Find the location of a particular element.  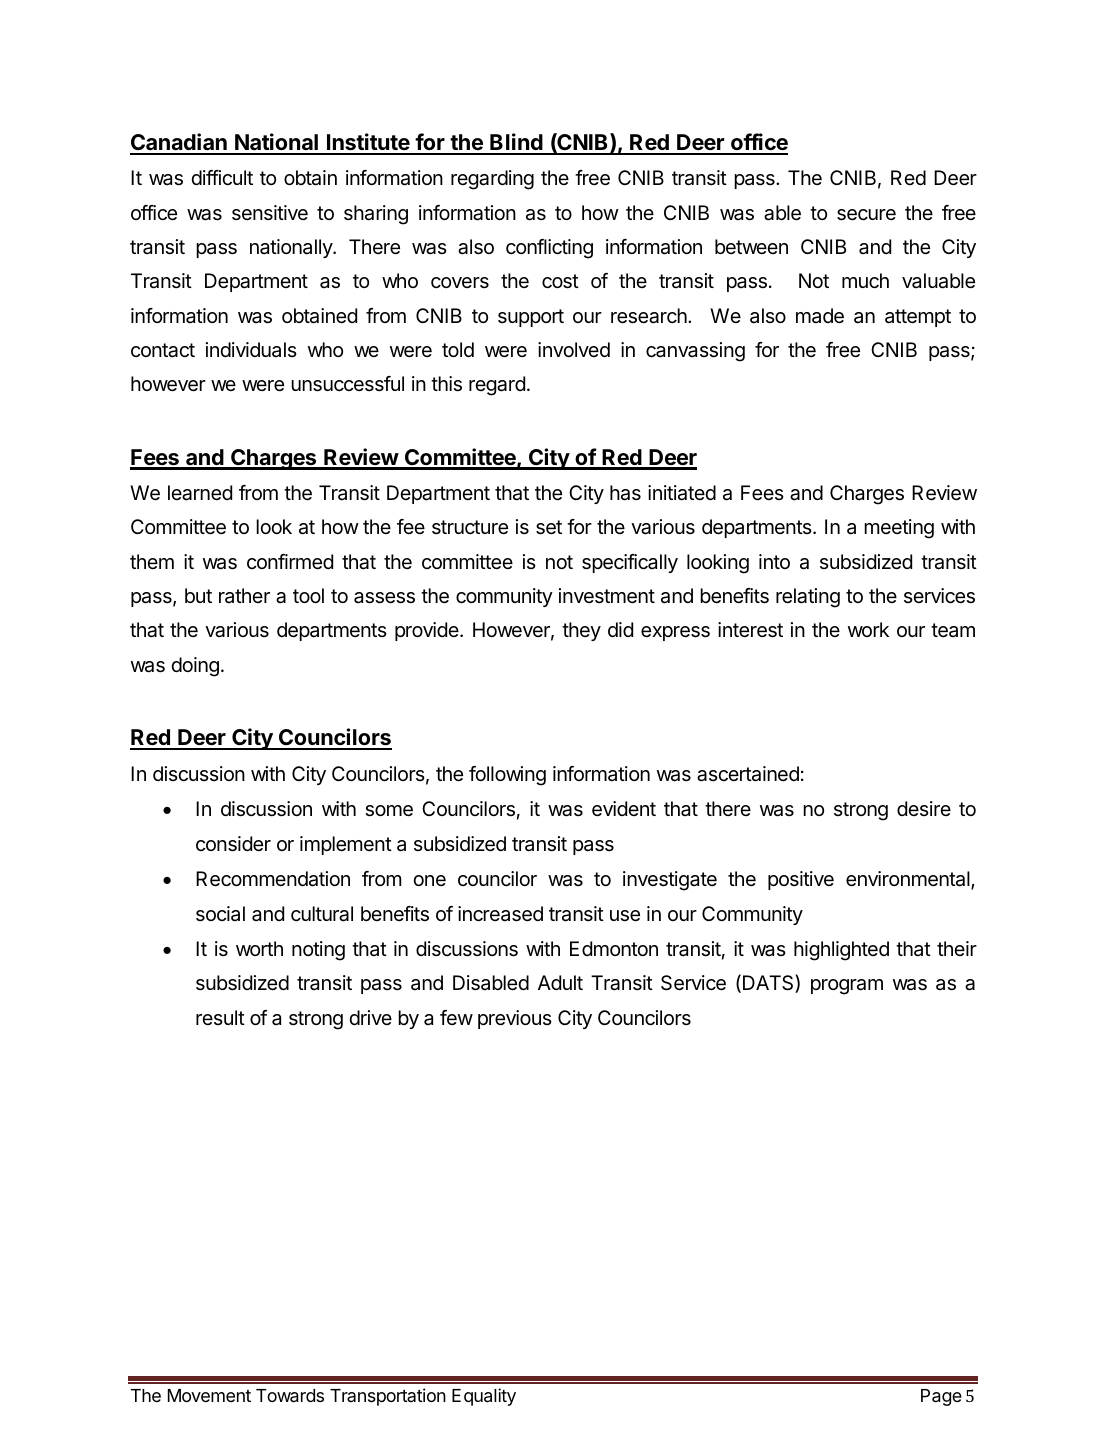

Movement is located at coordinates (209, 1395).
